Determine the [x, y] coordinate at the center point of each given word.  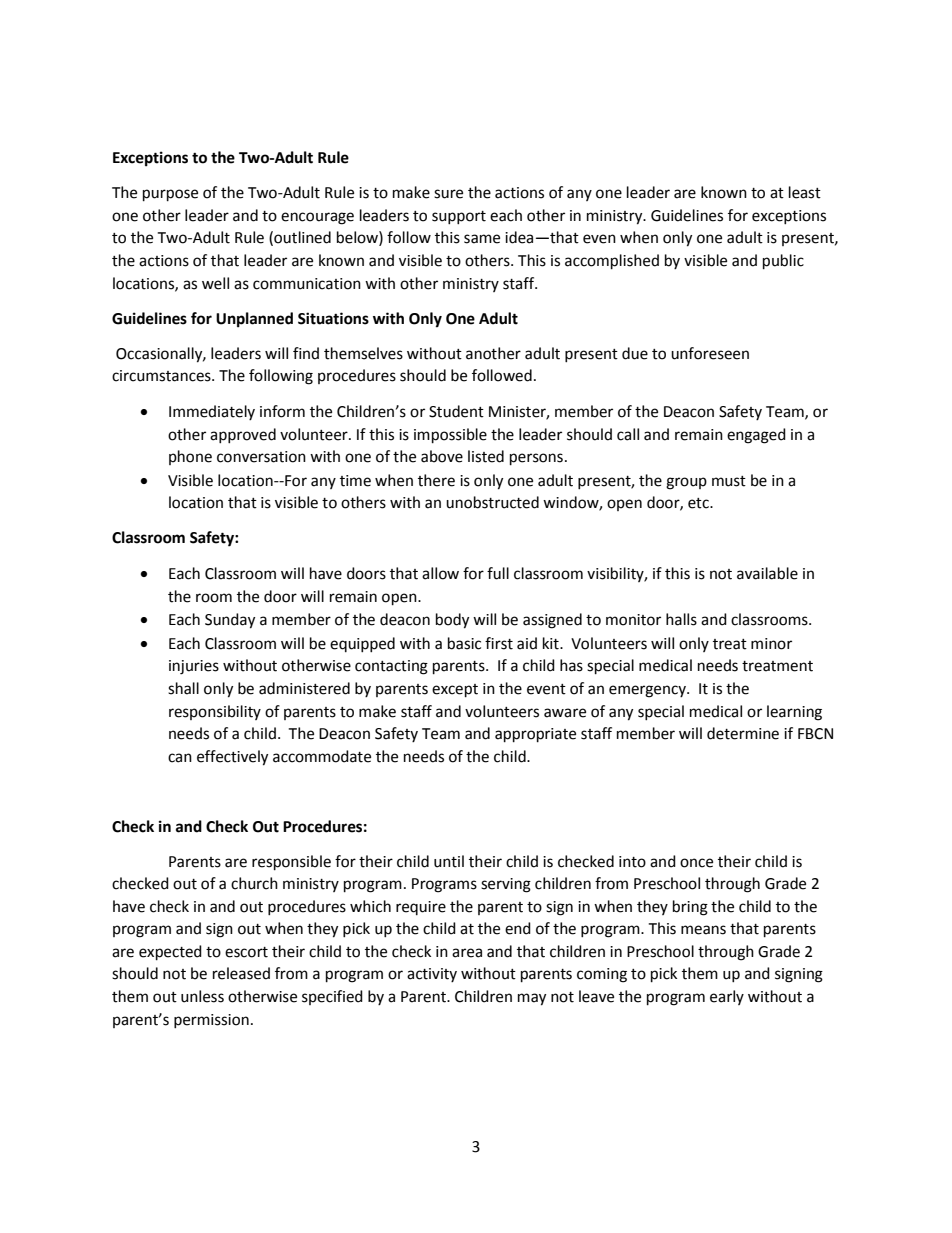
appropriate [535, 735]
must [729, 481]
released [241, 973]
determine [743, 733]
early [727, 997]
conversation [261, 457]
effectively [232, 758]
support [459, 217]
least [805, 192]
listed [486, 456]
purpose [170, 195]
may [532, 999]
